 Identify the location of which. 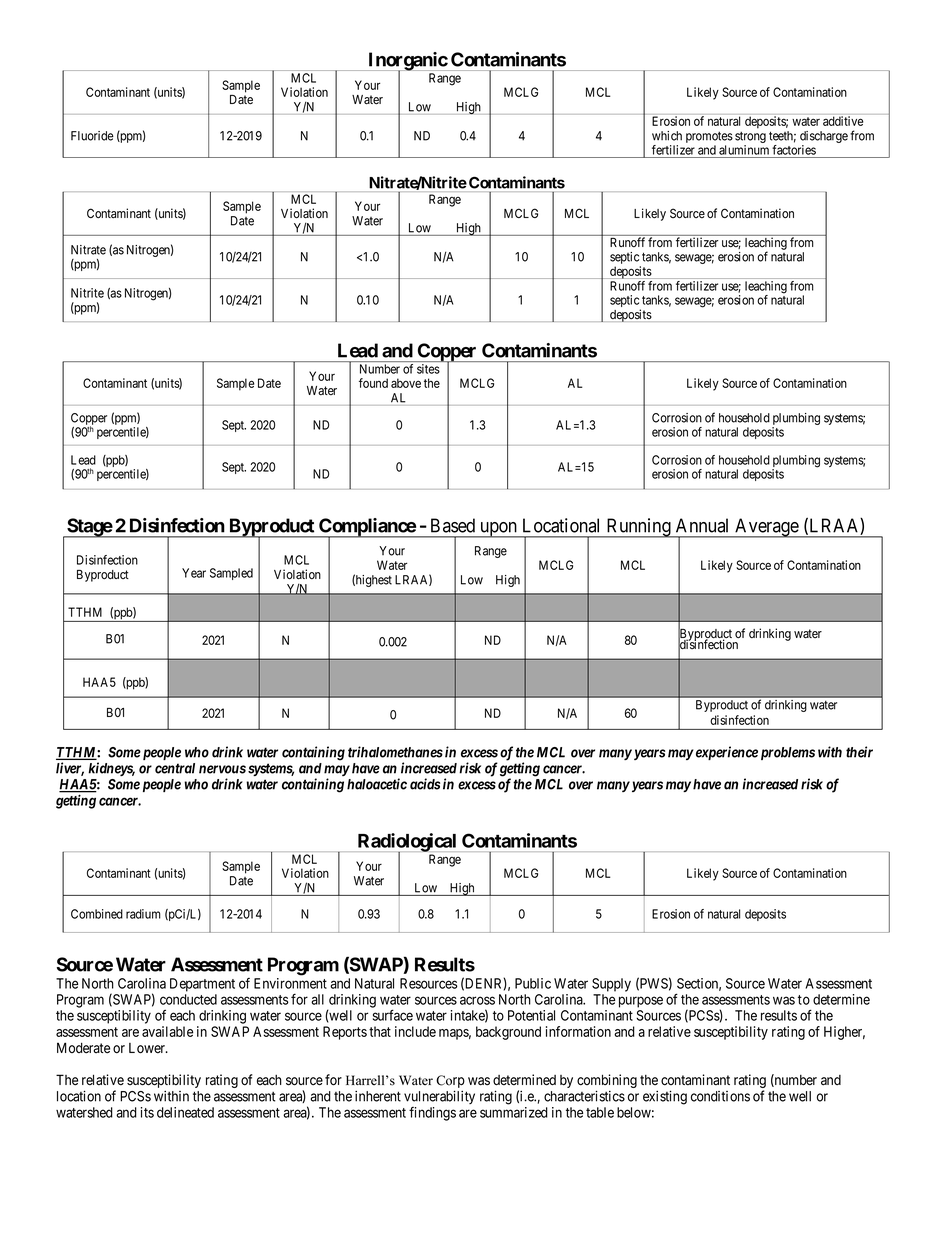
(667, 136).
